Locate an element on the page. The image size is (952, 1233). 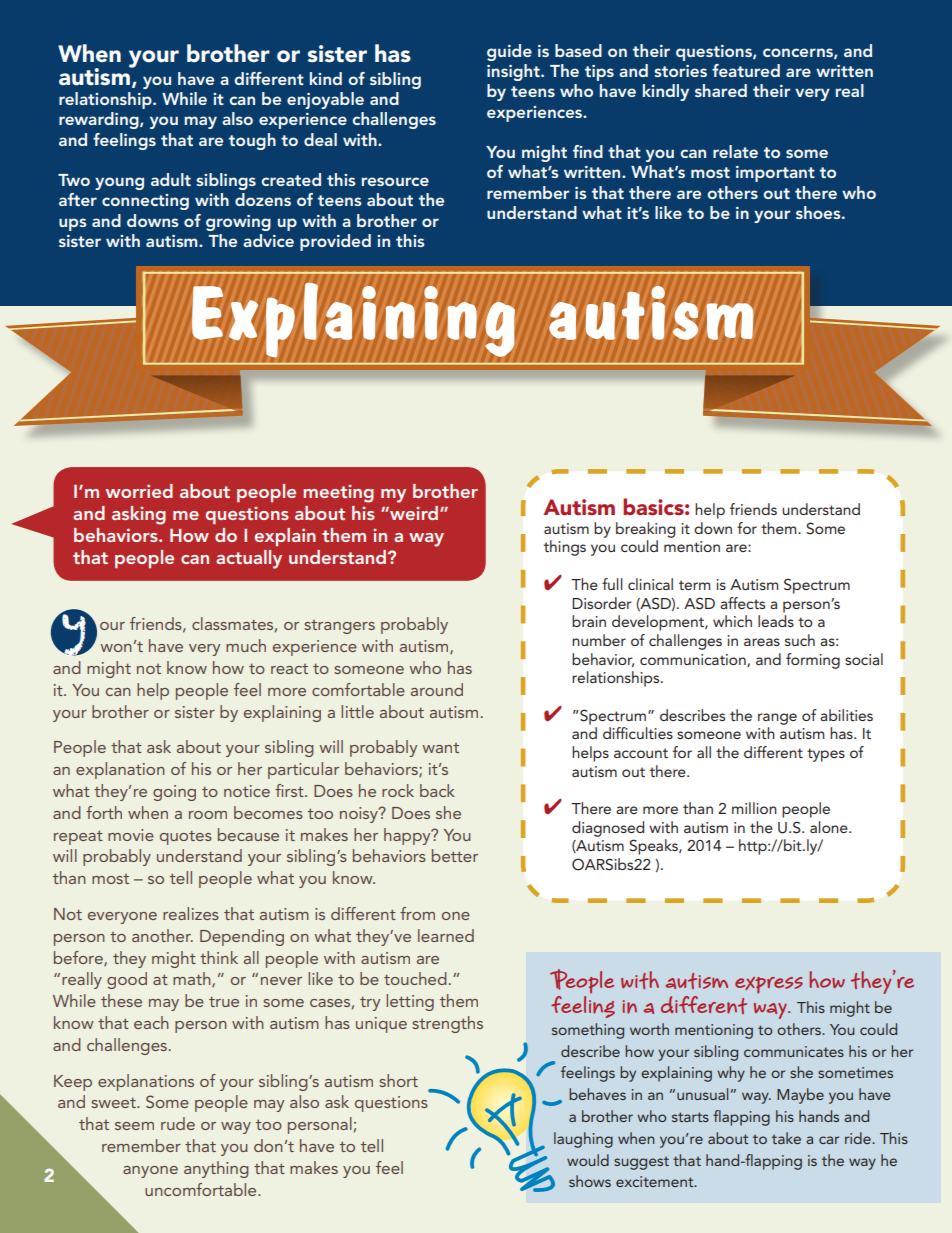
alone is located at coordinates (830, 827).
